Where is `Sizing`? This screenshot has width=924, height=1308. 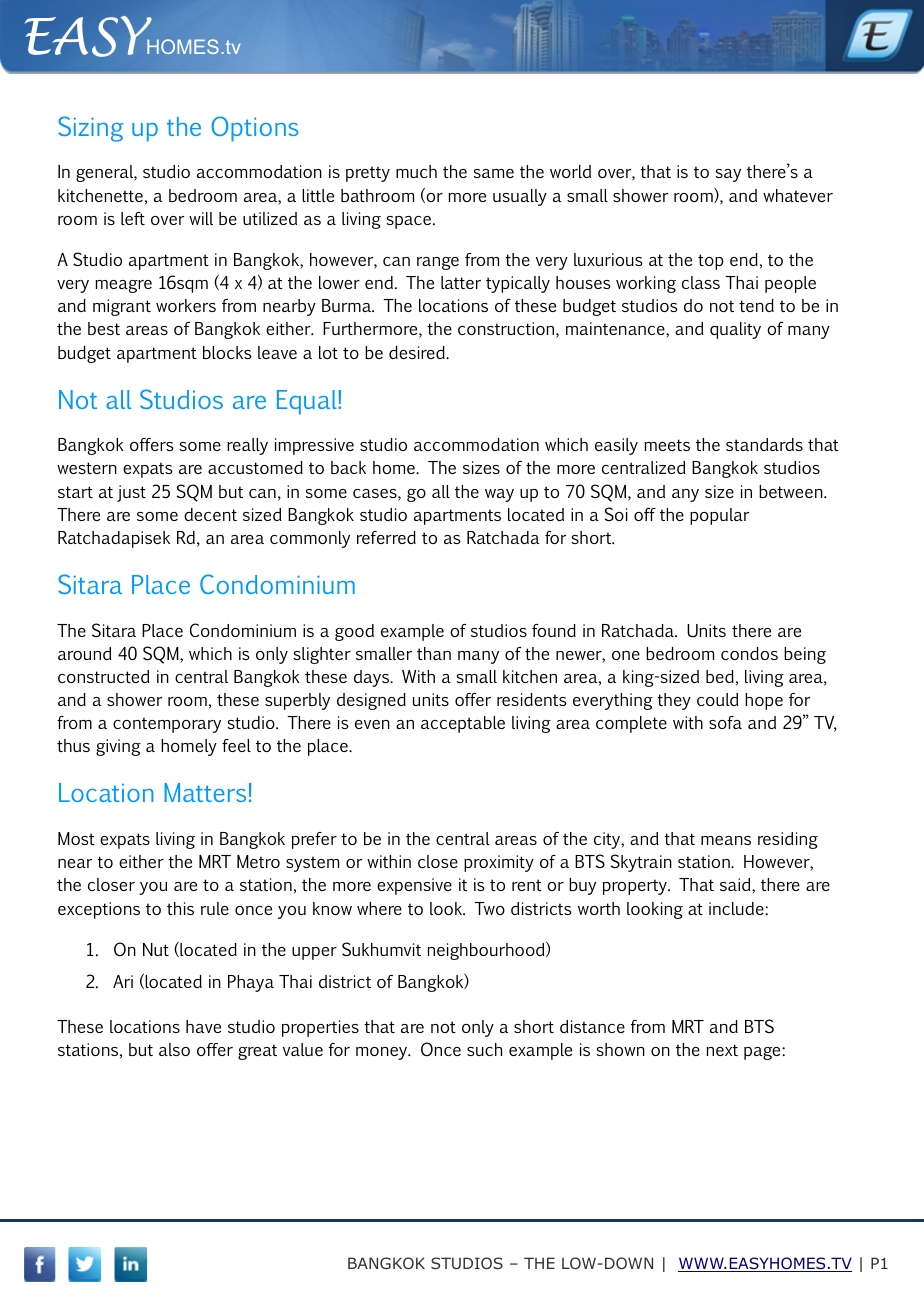
Sizing is located at coordinates (91, 129).
